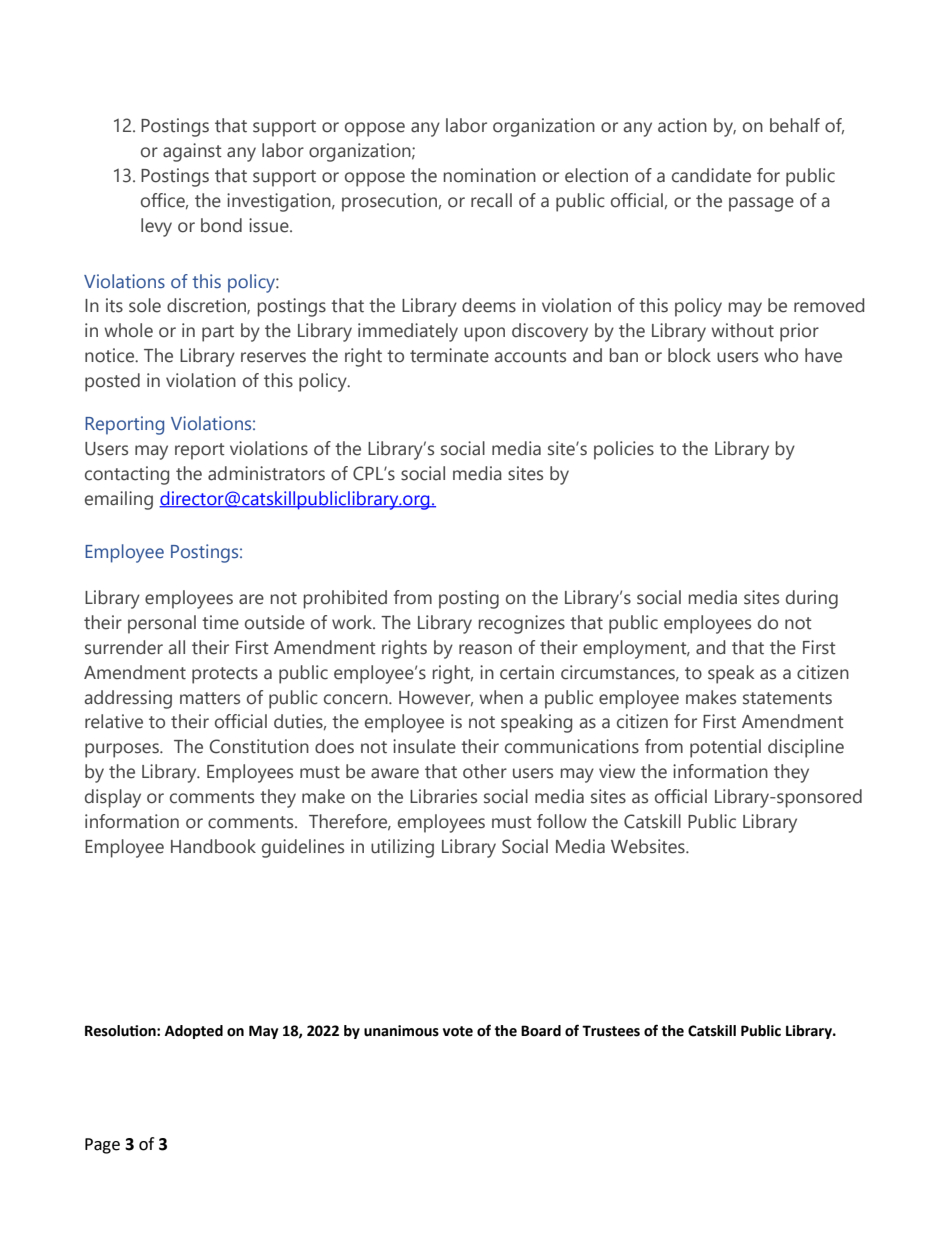 This screenshot has height=1233, width=952. Describe the element at coordinates (192, 152) in the screenshot. I see `against` at that location.
